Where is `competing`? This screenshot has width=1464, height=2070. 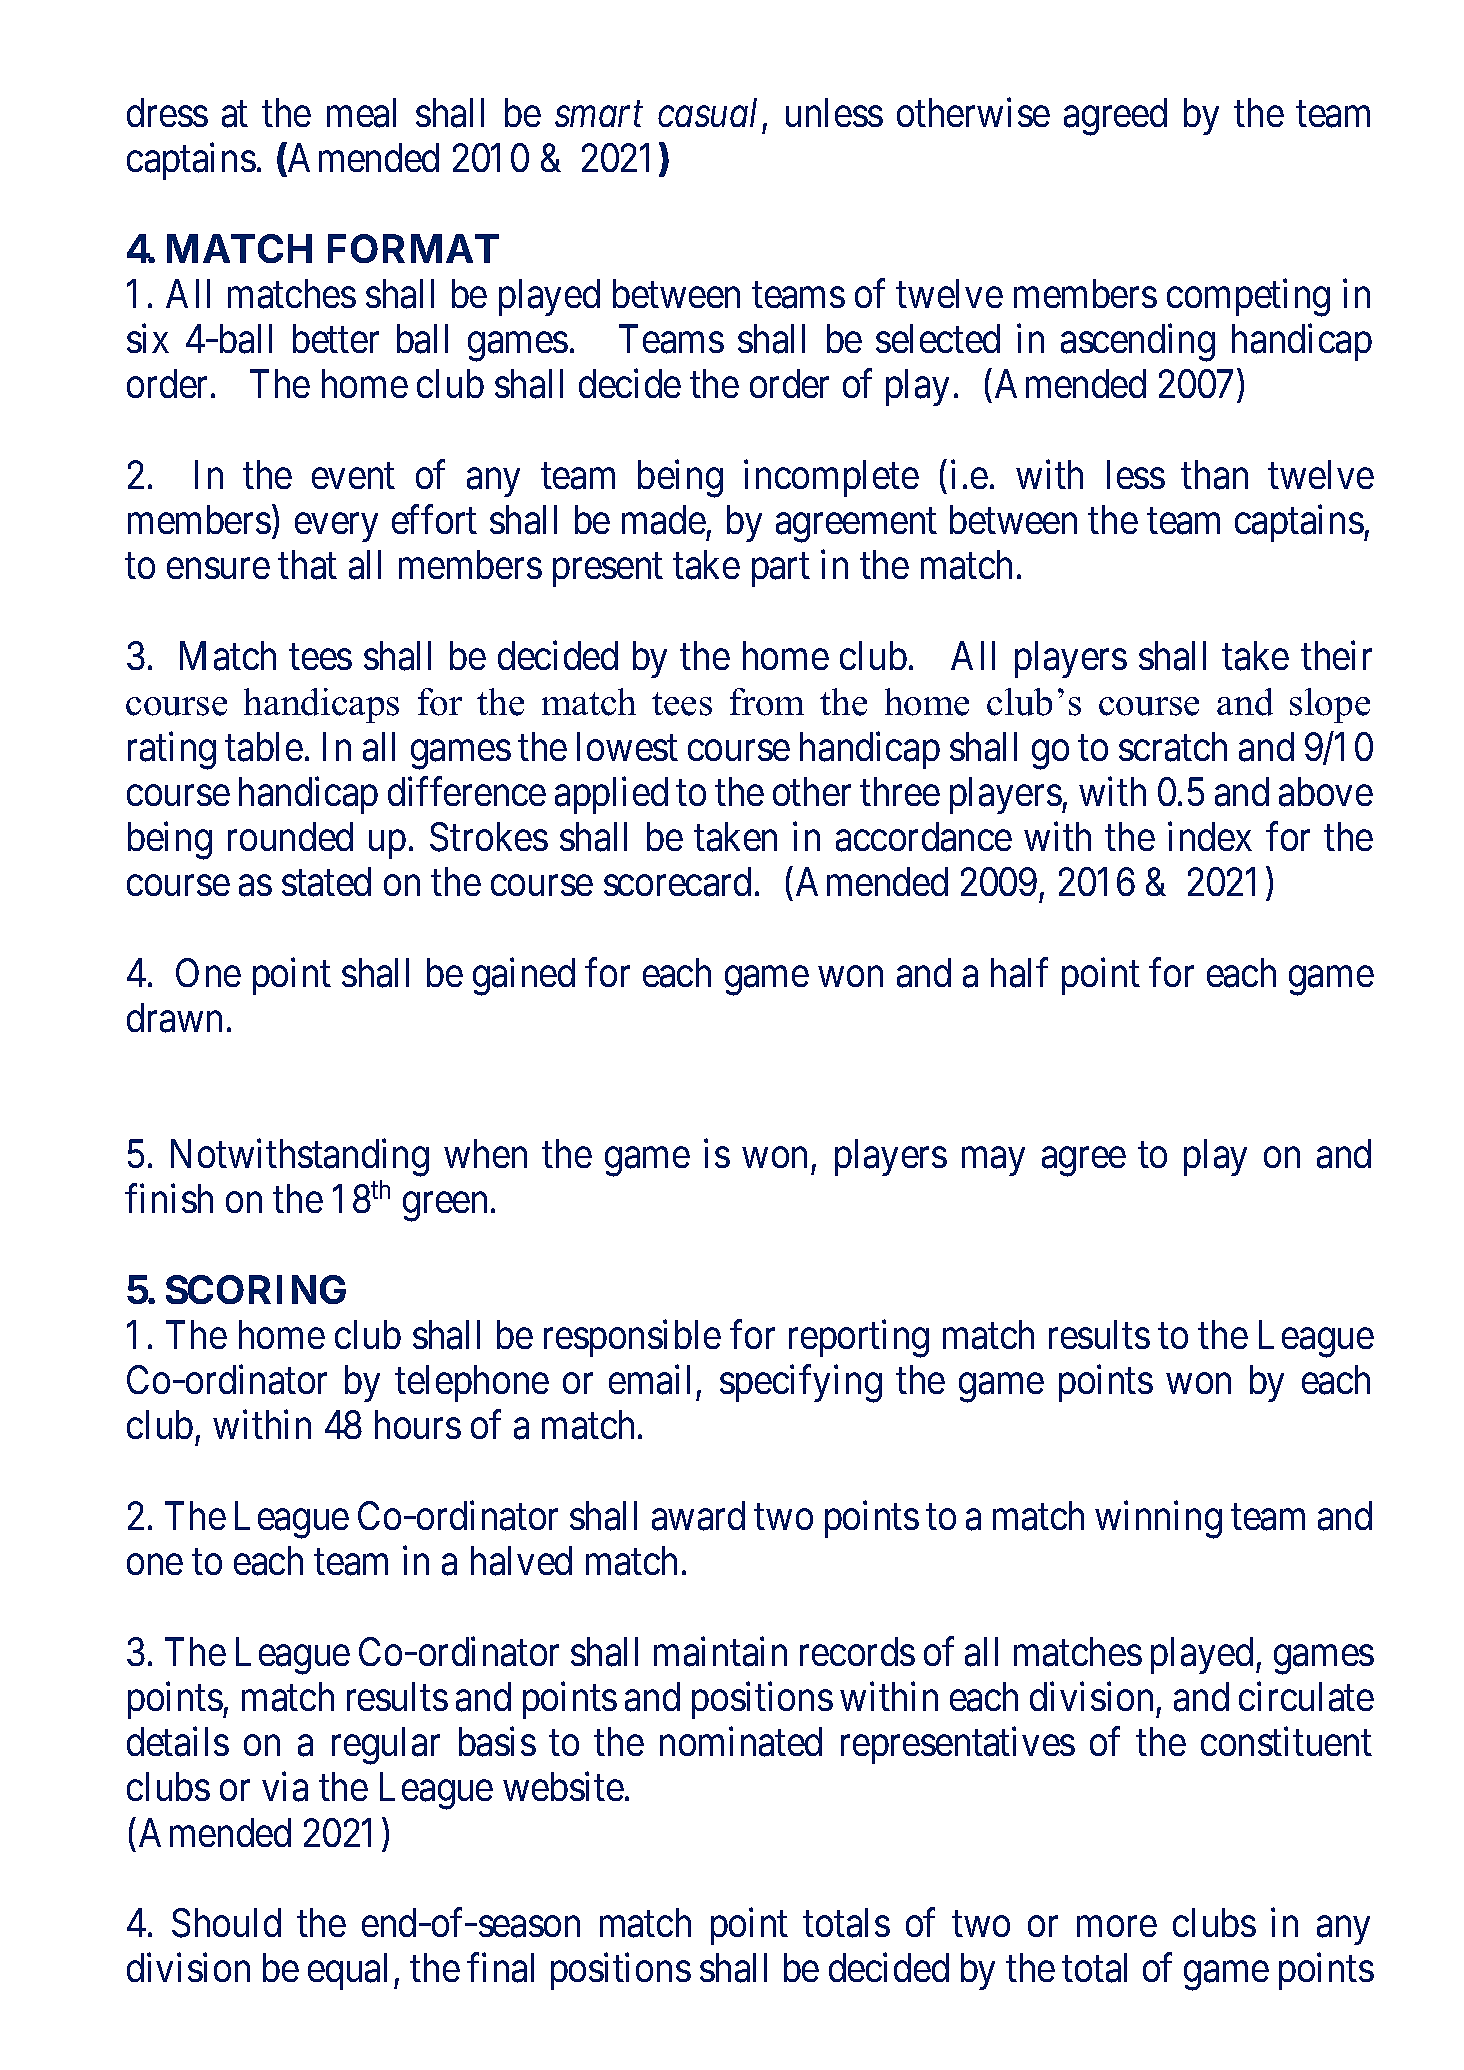
competing is located at coordinates (1248, 298).
